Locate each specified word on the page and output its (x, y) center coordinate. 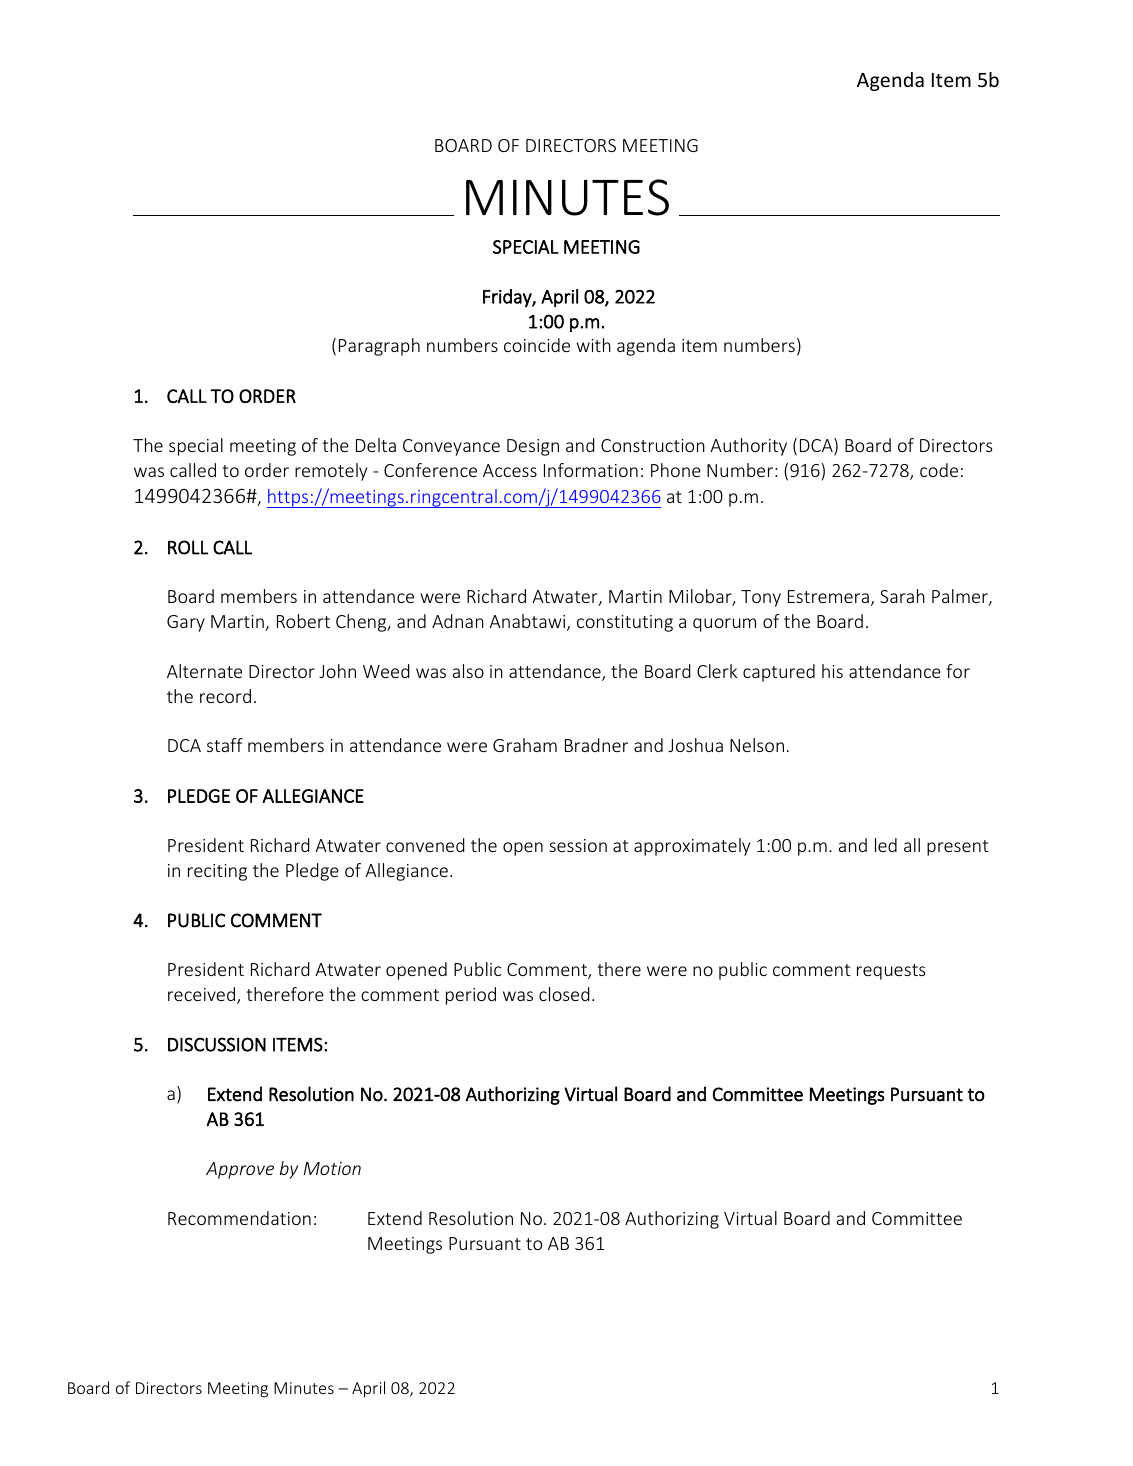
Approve (240, 1170)
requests (891, 972)
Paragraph (379, 347)
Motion (332, 1168)
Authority (748, 447)
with (594, 345)
